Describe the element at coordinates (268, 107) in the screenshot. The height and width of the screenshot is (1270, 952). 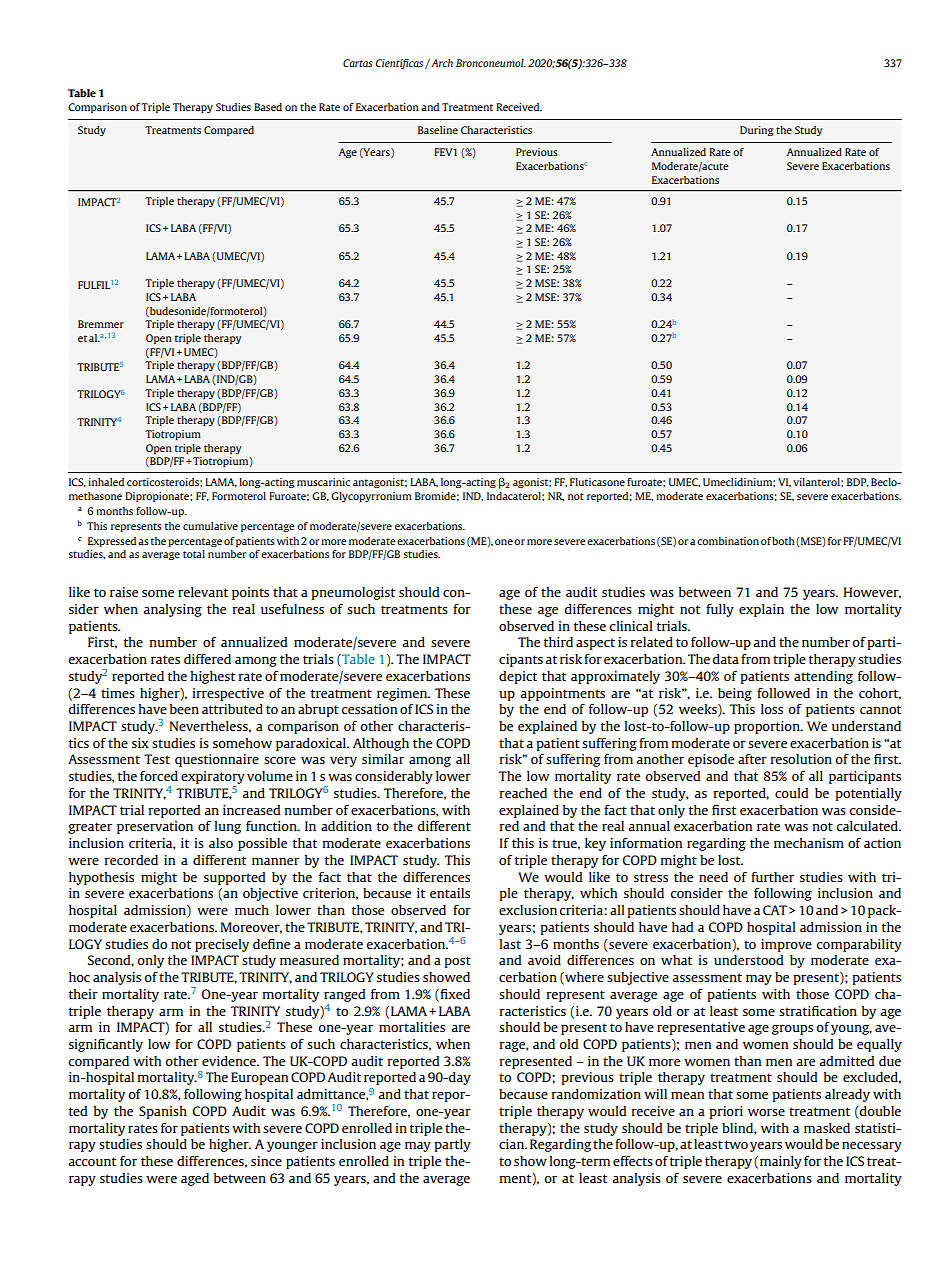
I see `Based` at that location.
